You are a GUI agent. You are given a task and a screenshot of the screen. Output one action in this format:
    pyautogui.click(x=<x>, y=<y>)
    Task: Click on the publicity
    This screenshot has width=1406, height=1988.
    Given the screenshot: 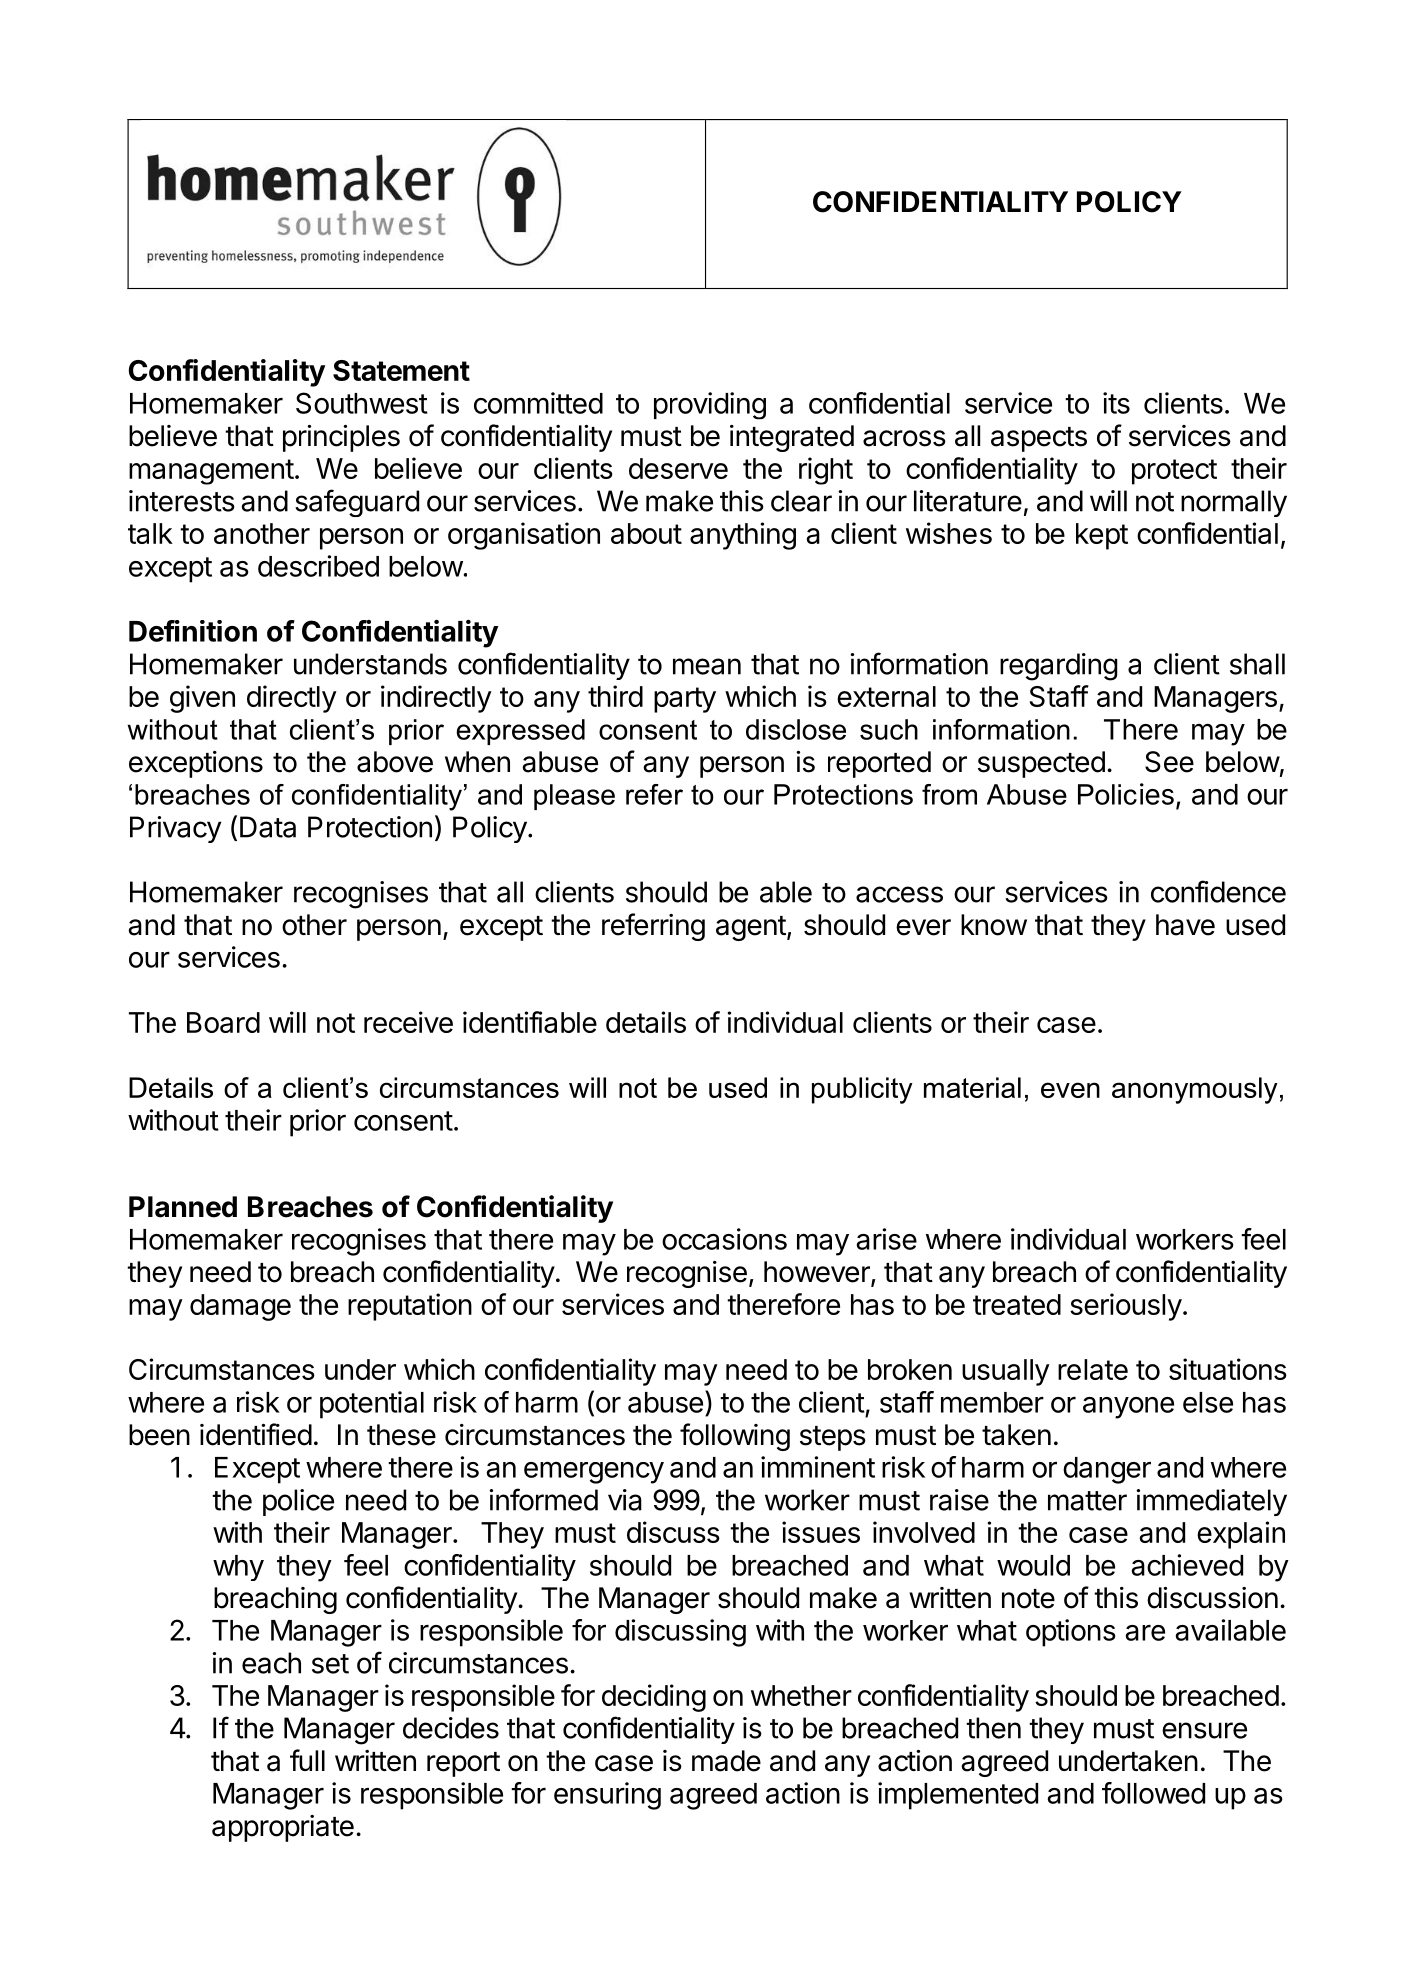 What is the action you would take?
    pyautogui.click(x=862, y=1090)
